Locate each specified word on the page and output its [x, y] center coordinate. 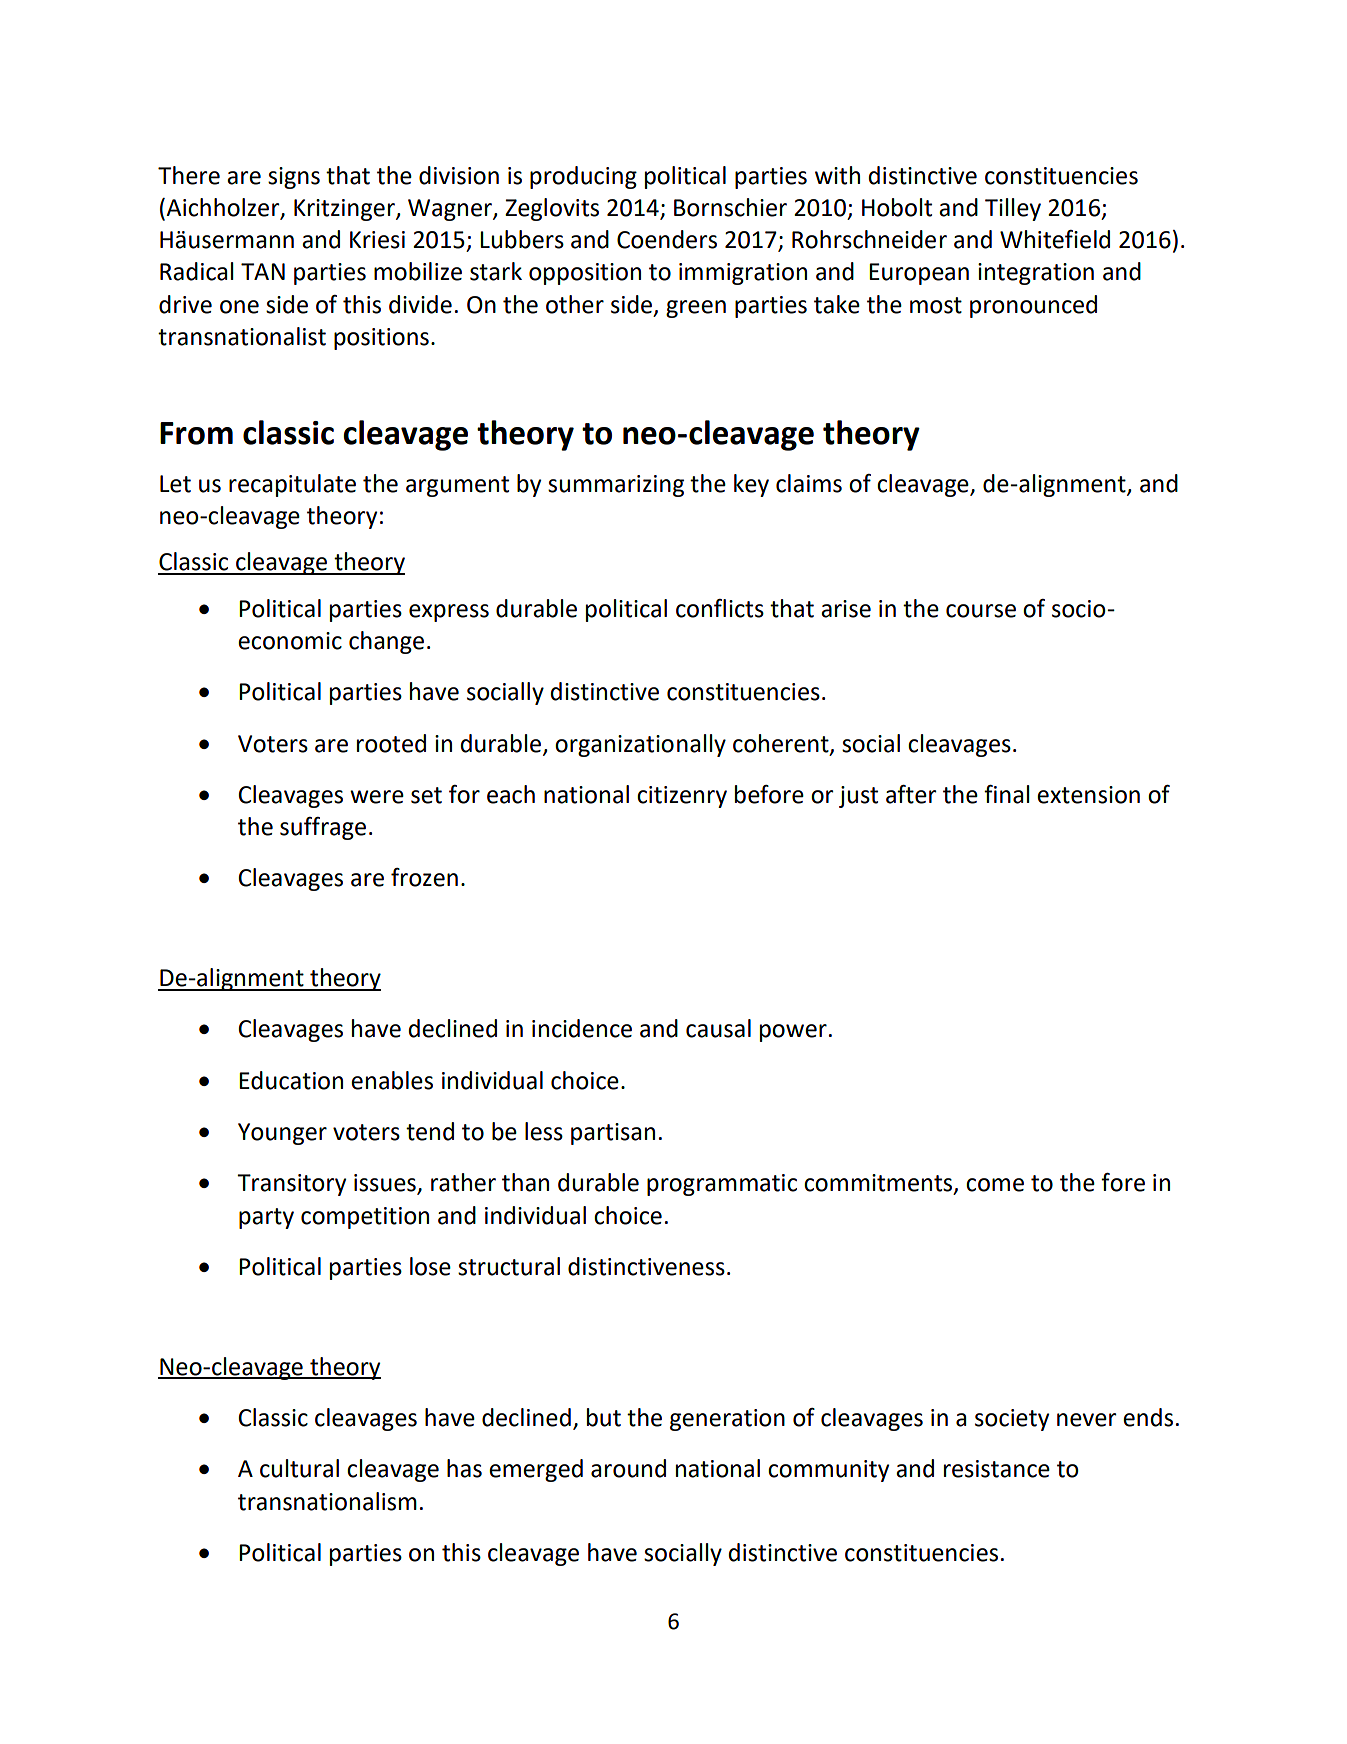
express [449, 613]
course [981, 611]
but [604, 1417]
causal [718, 1028]
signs [294, 178]
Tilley [1013, 209]
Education [291, 1080]
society [1012, 1420]
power [793, 1033]
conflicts [720, 608]
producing [583, 177]
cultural [299, 1468]
